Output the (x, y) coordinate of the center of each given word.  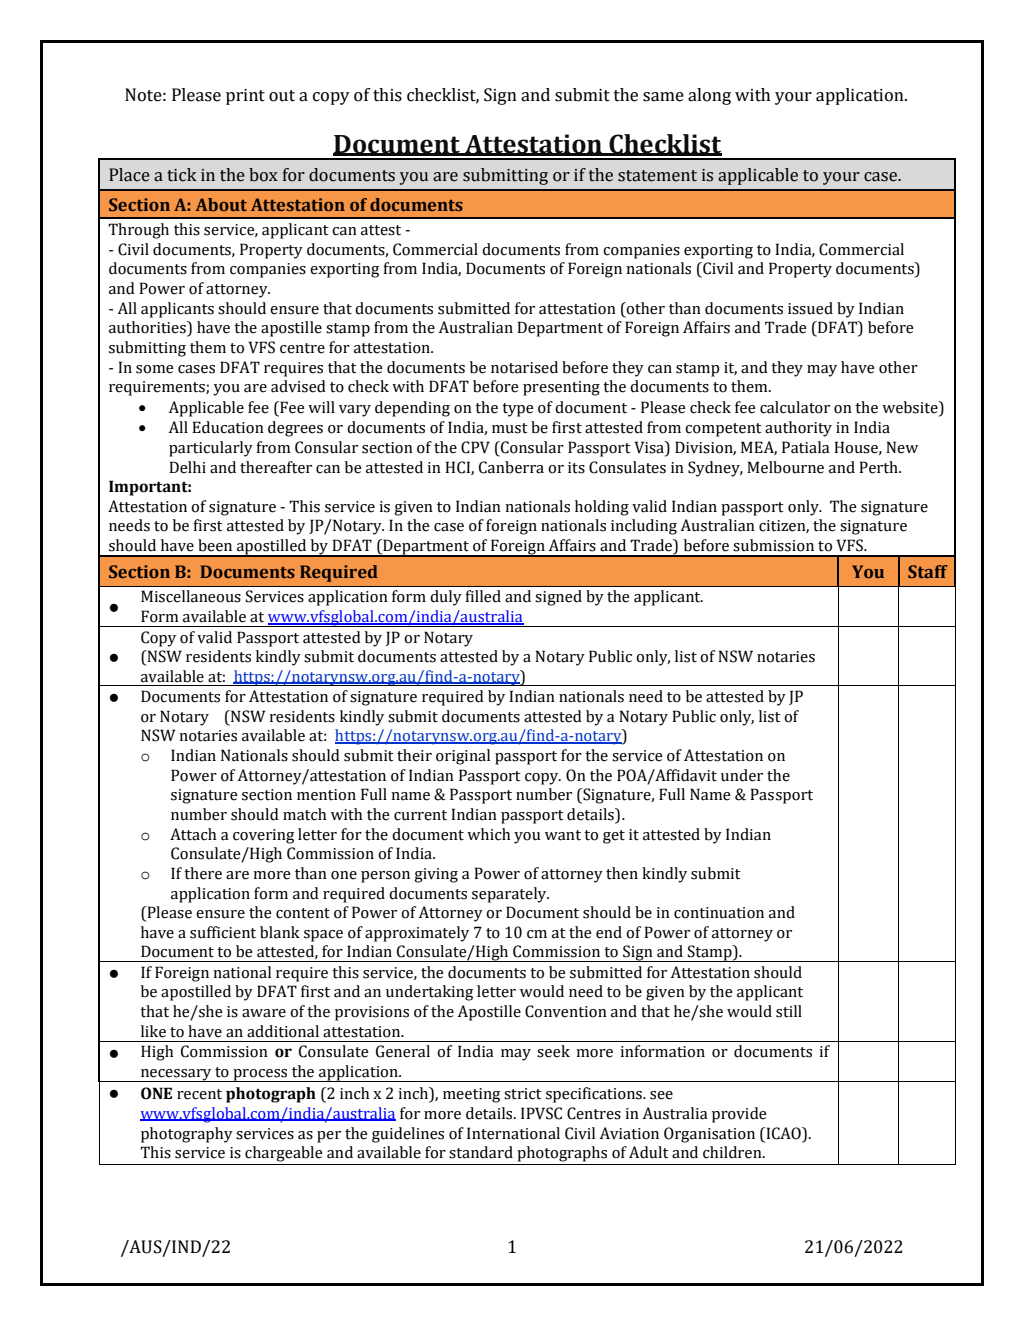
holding (602, 508)
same (663, 97)
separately (510, 895)
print (245, 97)
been (215, 545)
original (463, 757)
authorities (148, 328)
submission (773, 545)
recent (199, 1094)
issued (810, 308)
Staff (928, 571)
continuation (719, 913)
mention (326, 795)
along (709, 96)
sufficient (223, 932)
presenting (561, 388)
